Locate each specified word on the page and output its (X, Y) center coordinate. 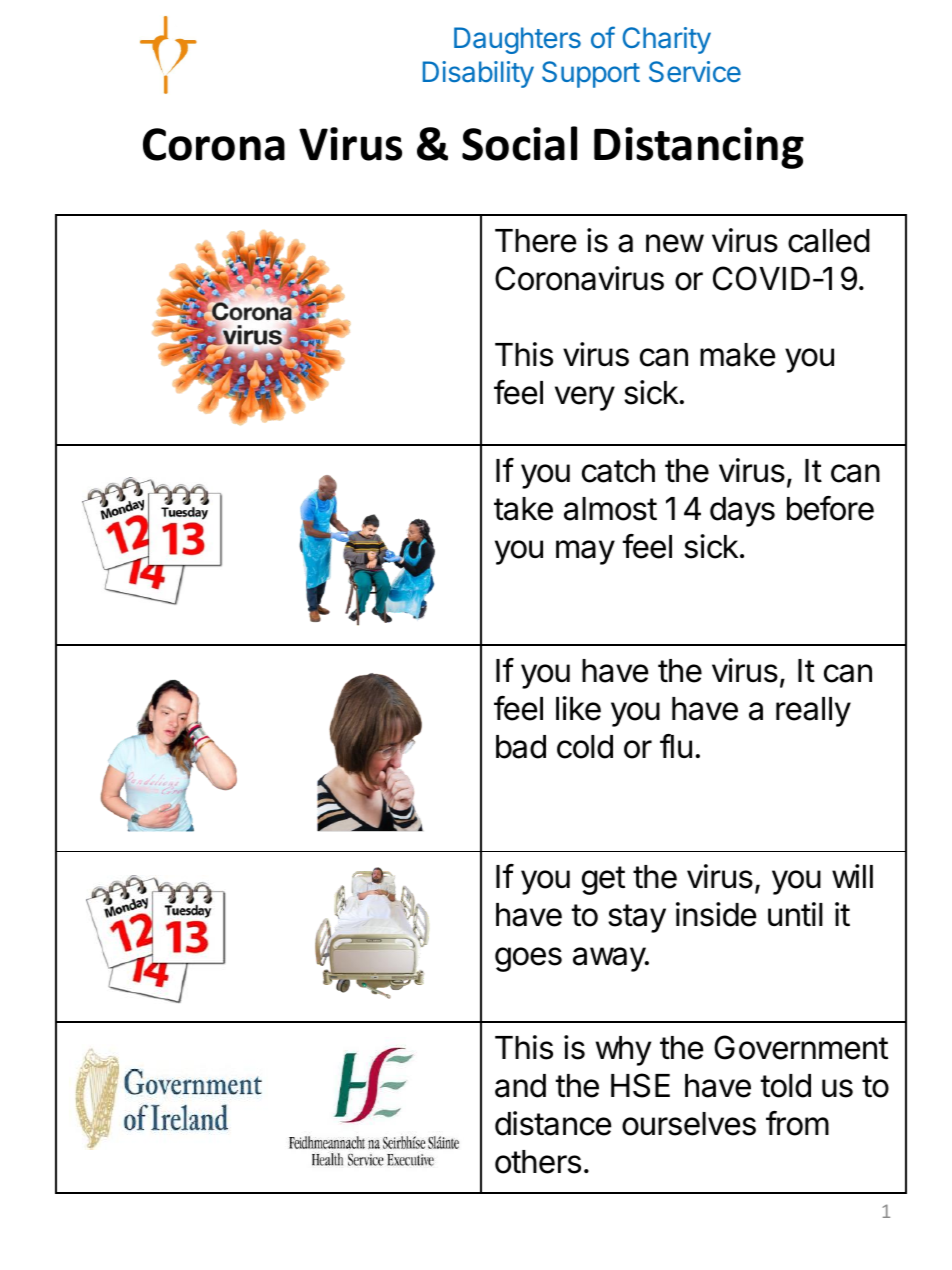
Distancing (699, 148)
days (742, 512)
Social (519, 143)
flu (676, 746)
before (830, 508)
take (523, 509)
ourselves (689, 1124)
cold (585, 747)
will (852, 876)
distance (553, 1123)
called (829, 241)
